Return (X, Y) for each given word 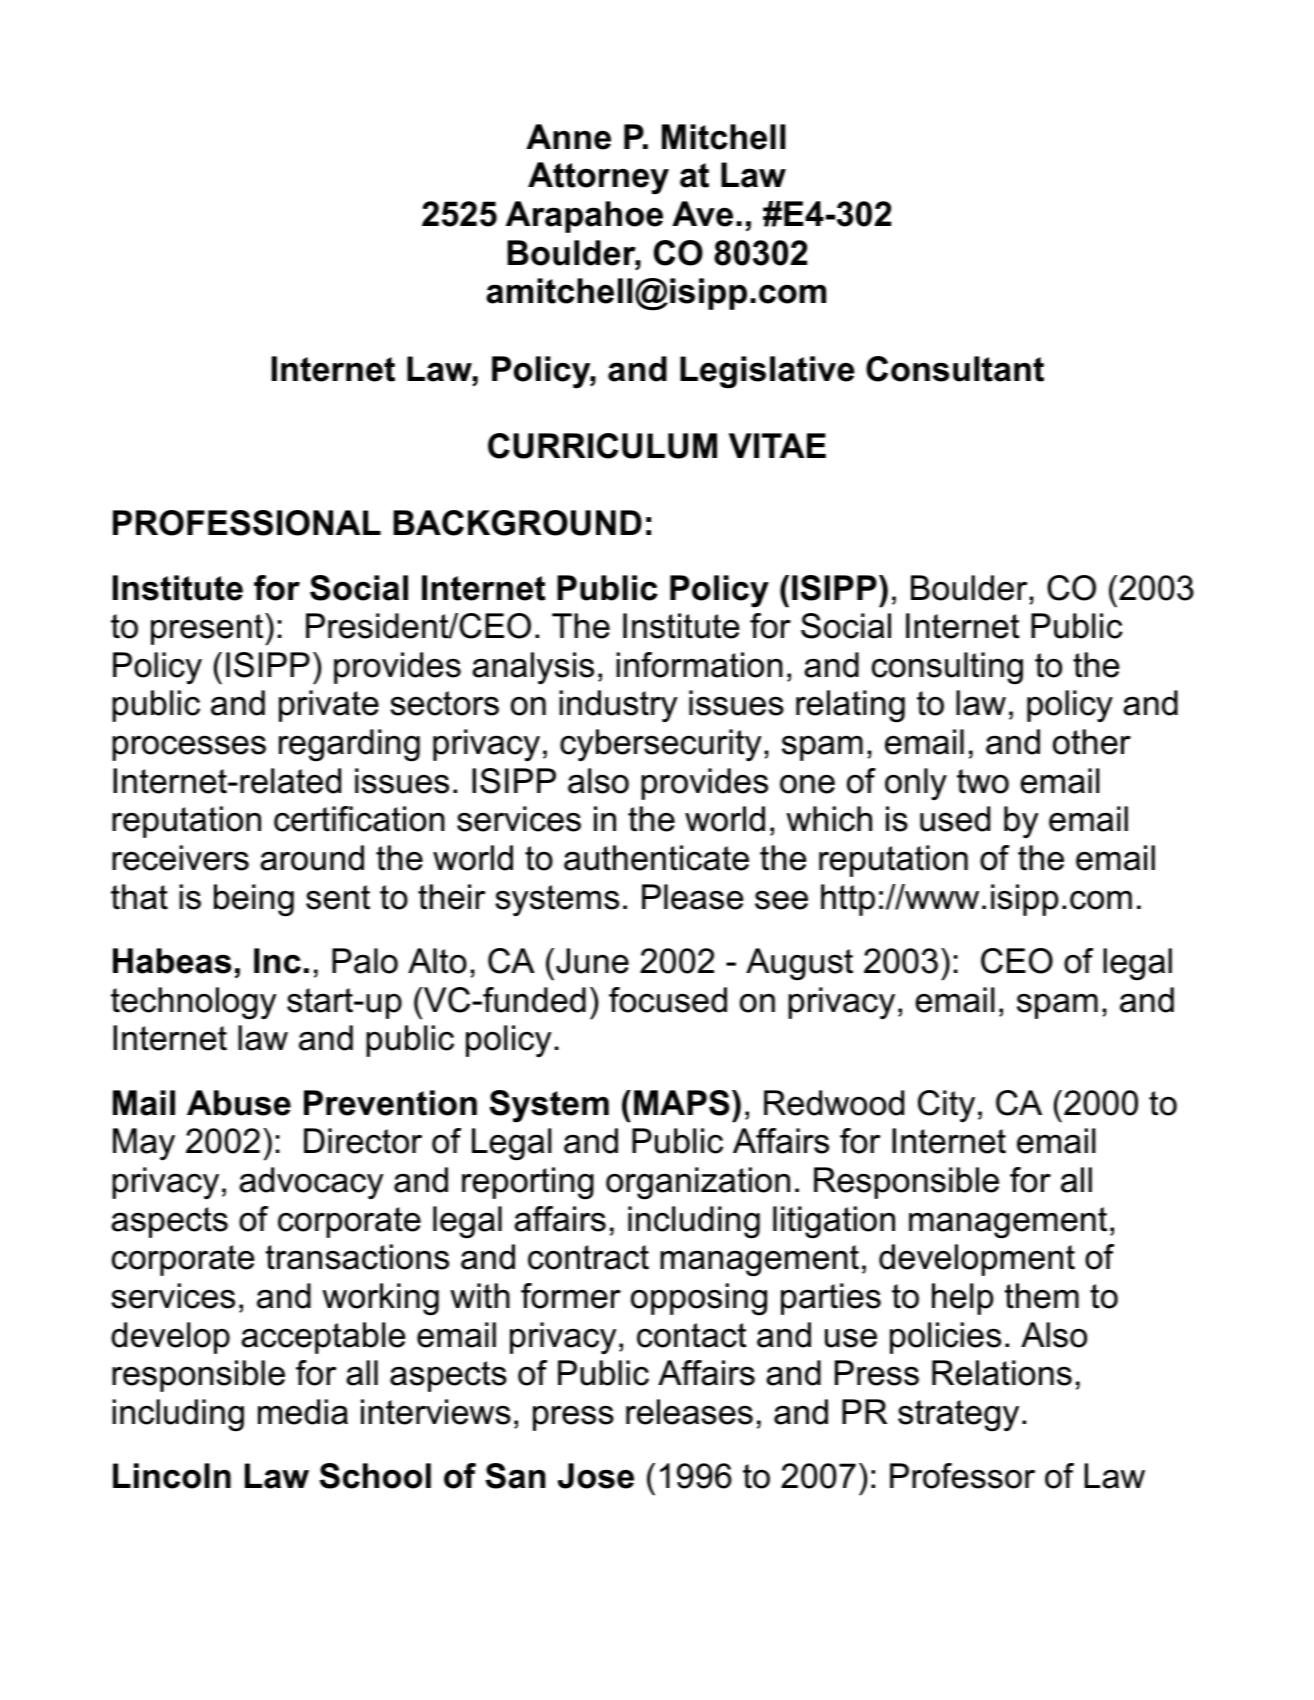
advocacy (311, 1183)
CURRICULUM (602, 446)
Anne (568, 137)
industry (618, 706)
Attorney (598, 178)
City (946, 1106)
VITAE (777, 445)
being (254, 900)
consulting (947, 668)
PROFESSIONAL (247, 523)
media (303, 1412)
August (799, 964)
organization (698, 1183)
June (592, 961)
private (329, 706)
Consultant (955, 369)
